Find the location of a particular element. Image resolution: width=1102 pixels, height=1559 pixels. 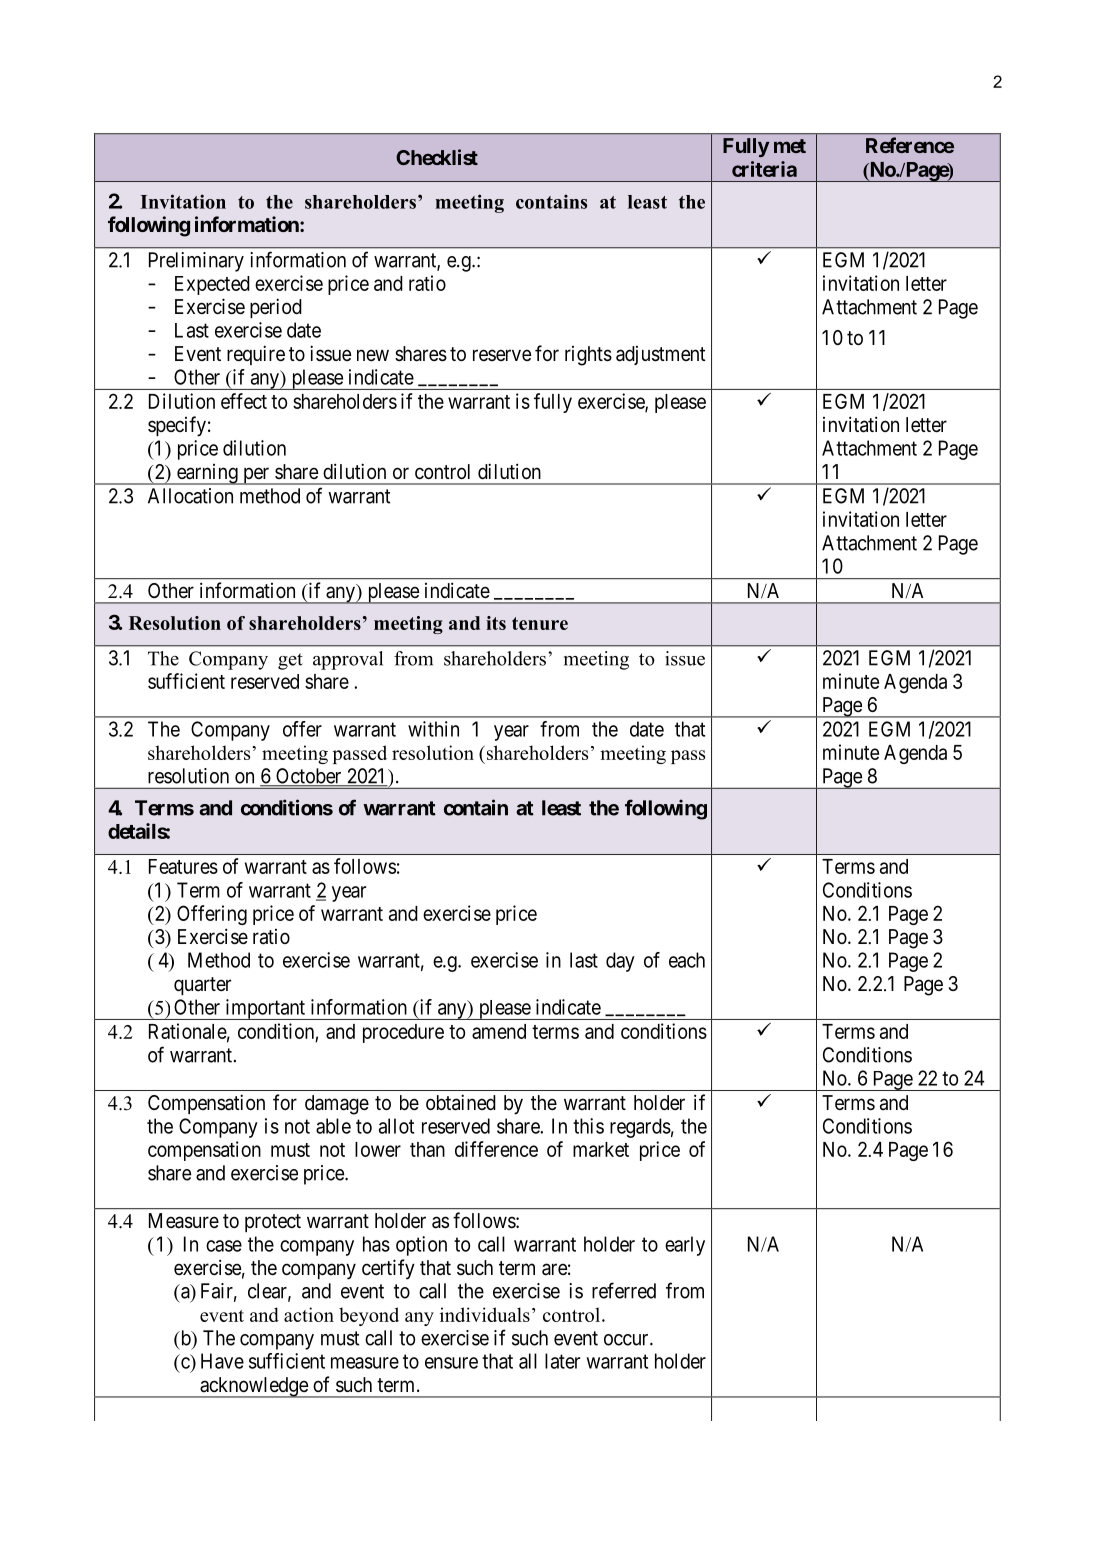

Preliminary is located at coordinates (196, 262).
